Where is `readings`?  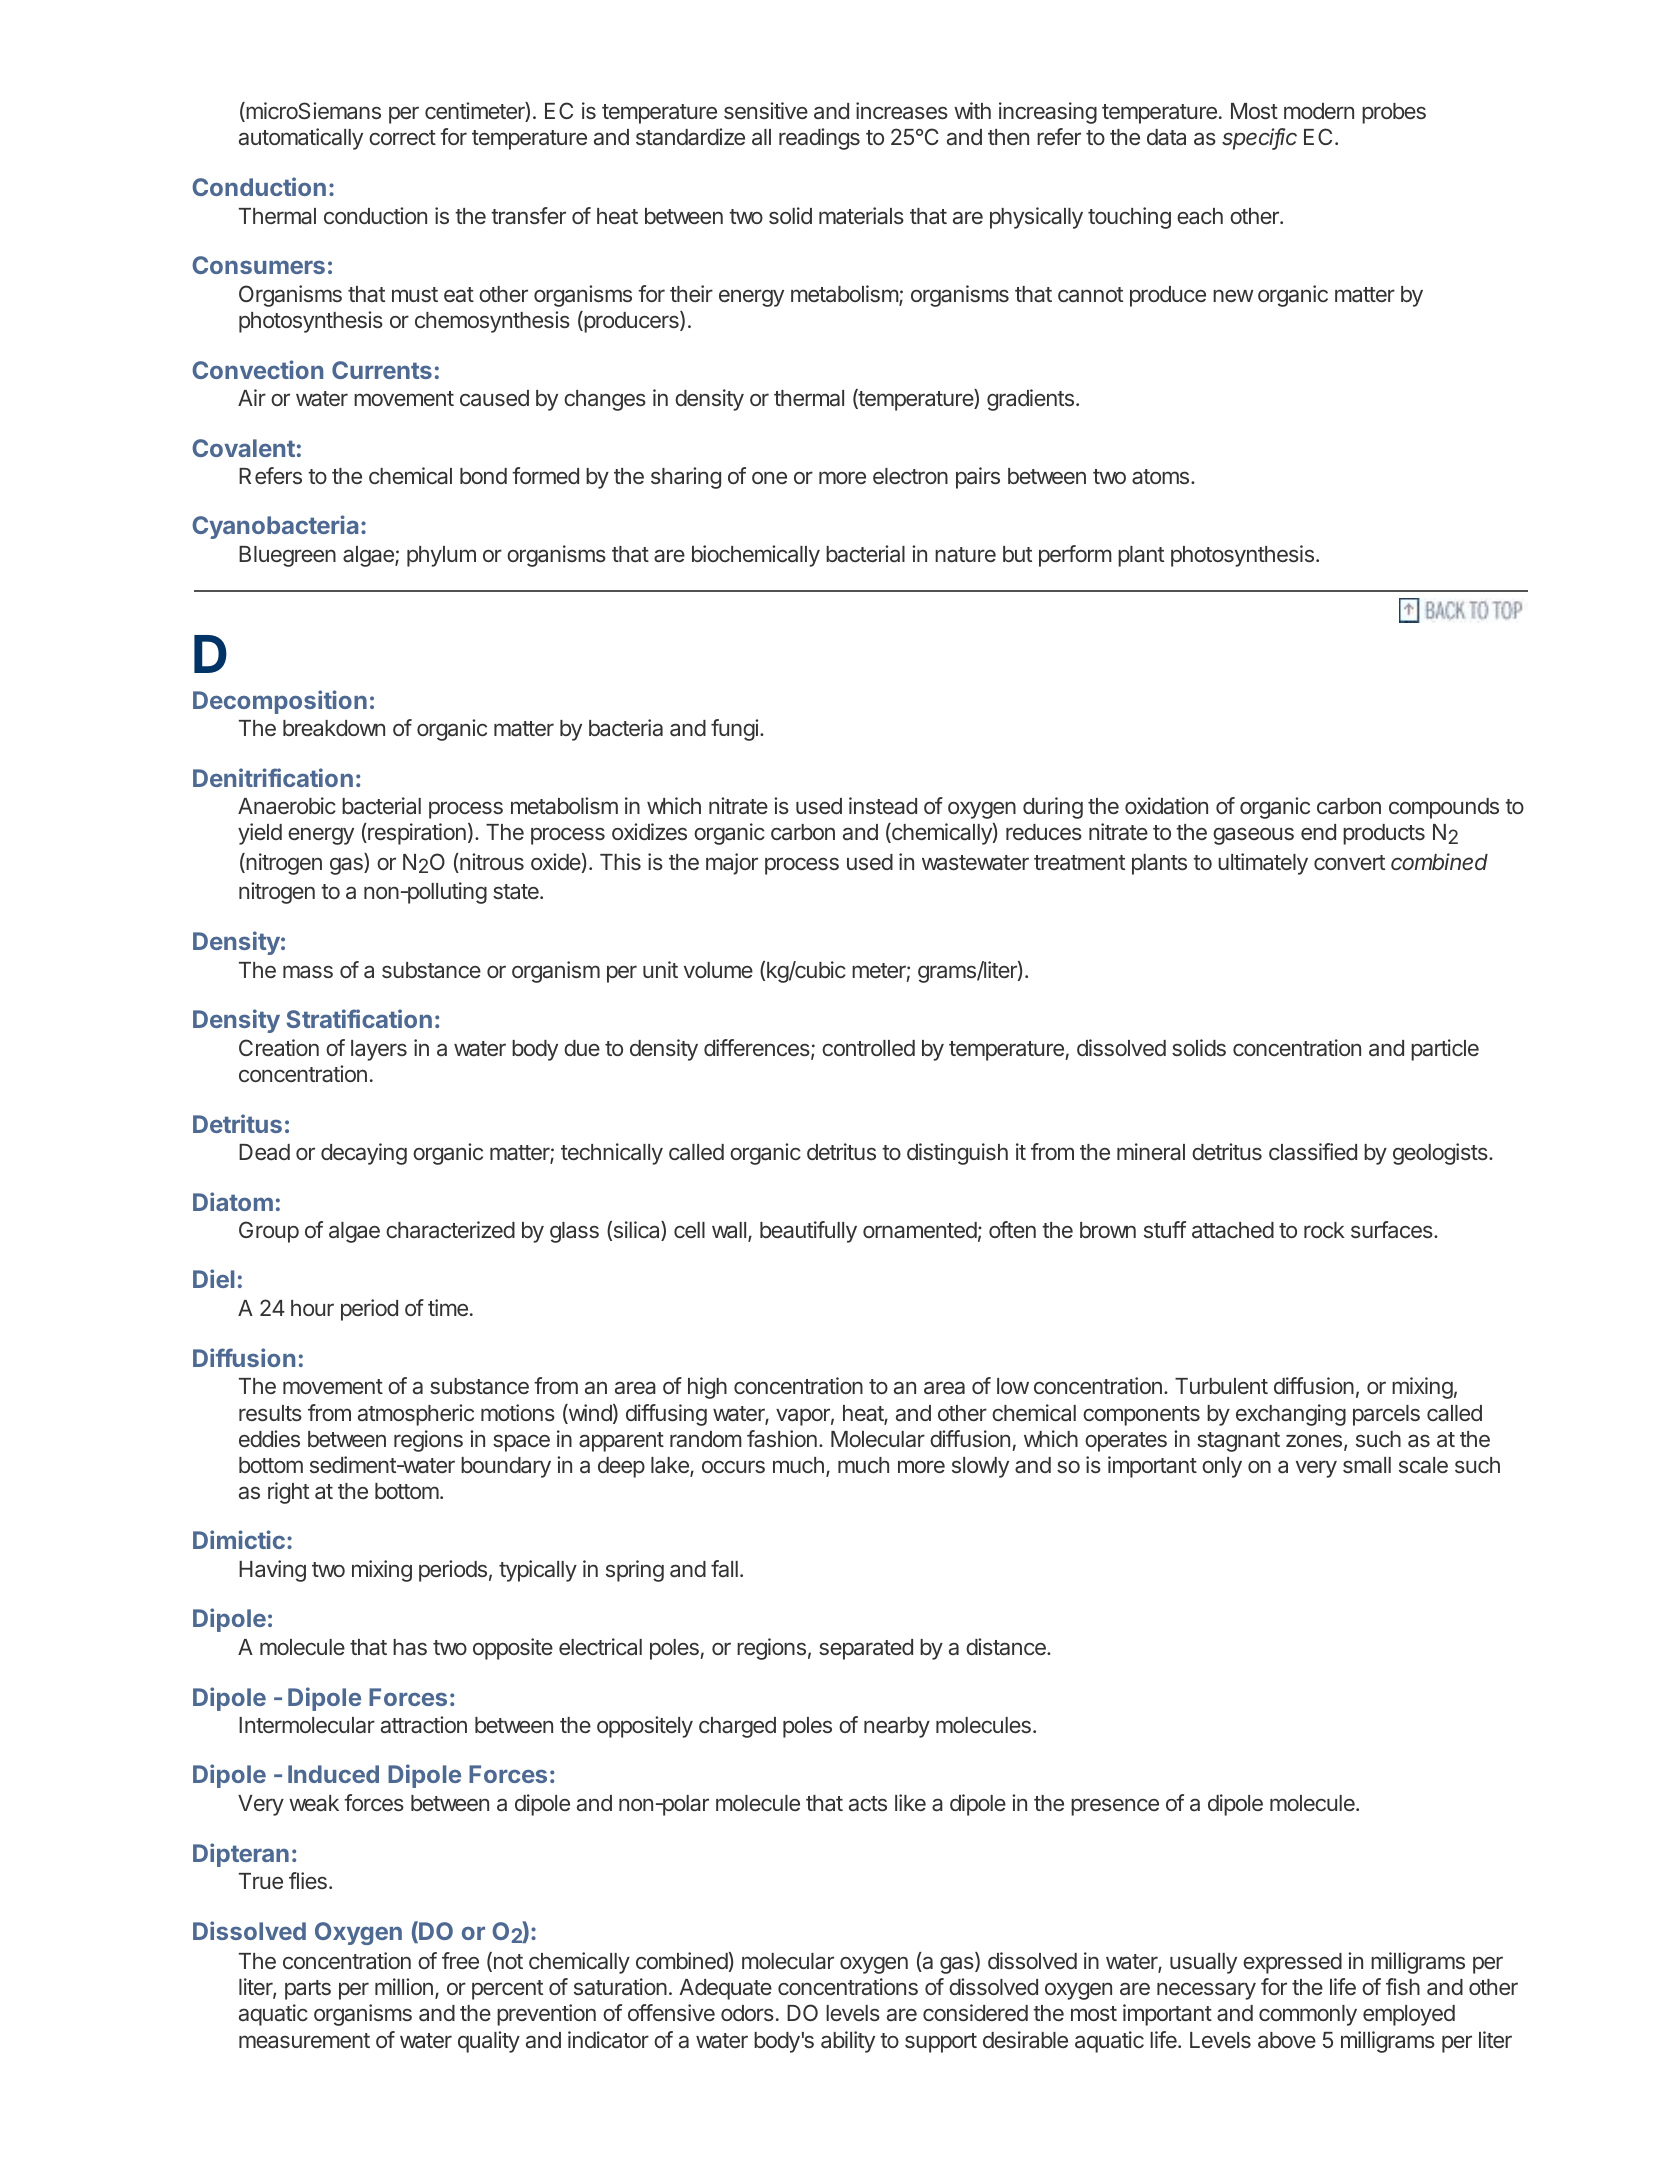
readings is located at coordinates (819, 139).
